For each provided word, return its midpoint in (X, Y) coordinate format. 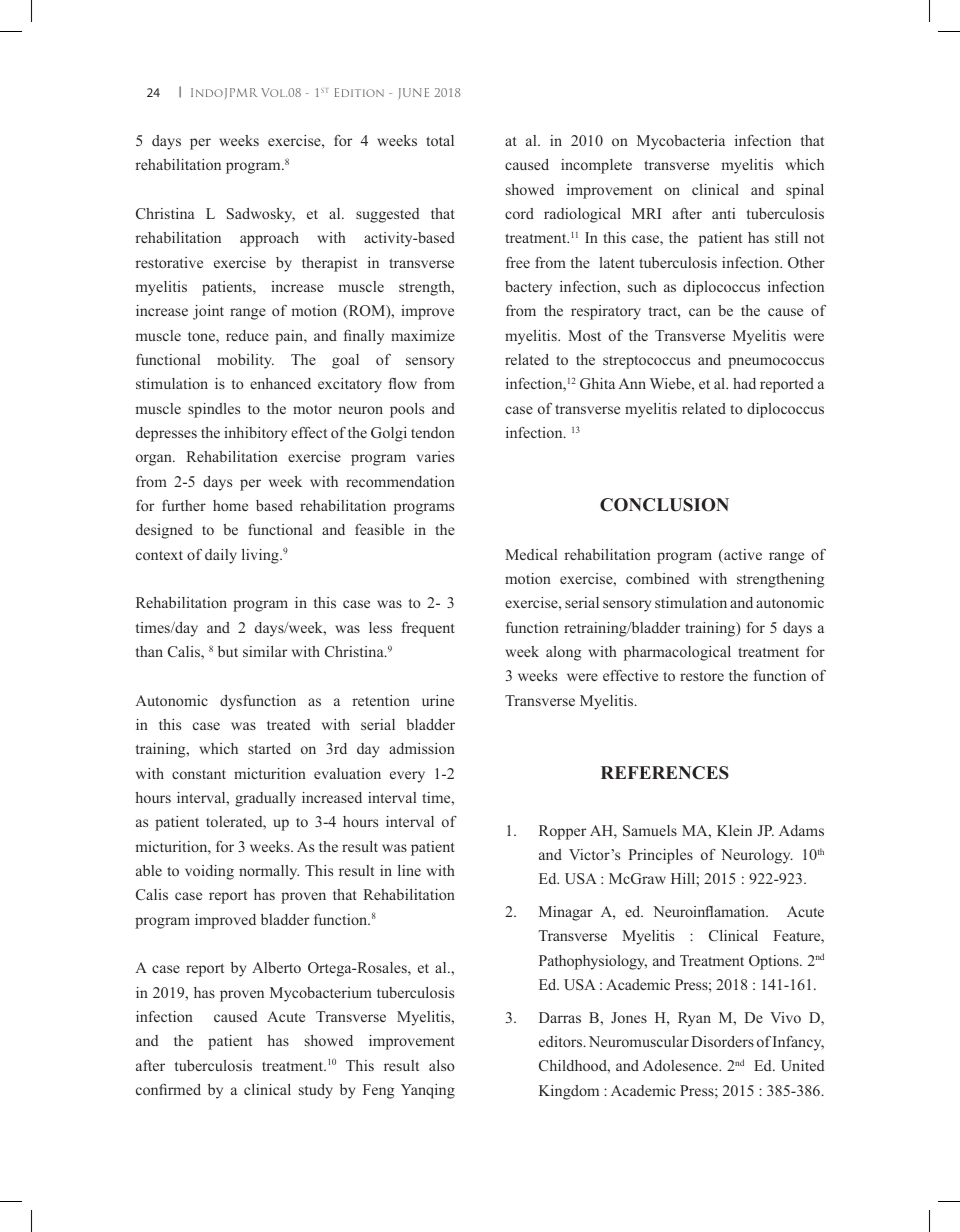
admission (422, 748)
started (269, 748)
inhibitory (255, 434)
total (440, 140)
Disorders (722, 1041)
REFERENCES (665, 773)
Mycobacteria (681, 142)
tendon (433, 432)
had (744, 383)
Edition (359, 92)
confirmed (168, 1089)
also (442, 1065)
